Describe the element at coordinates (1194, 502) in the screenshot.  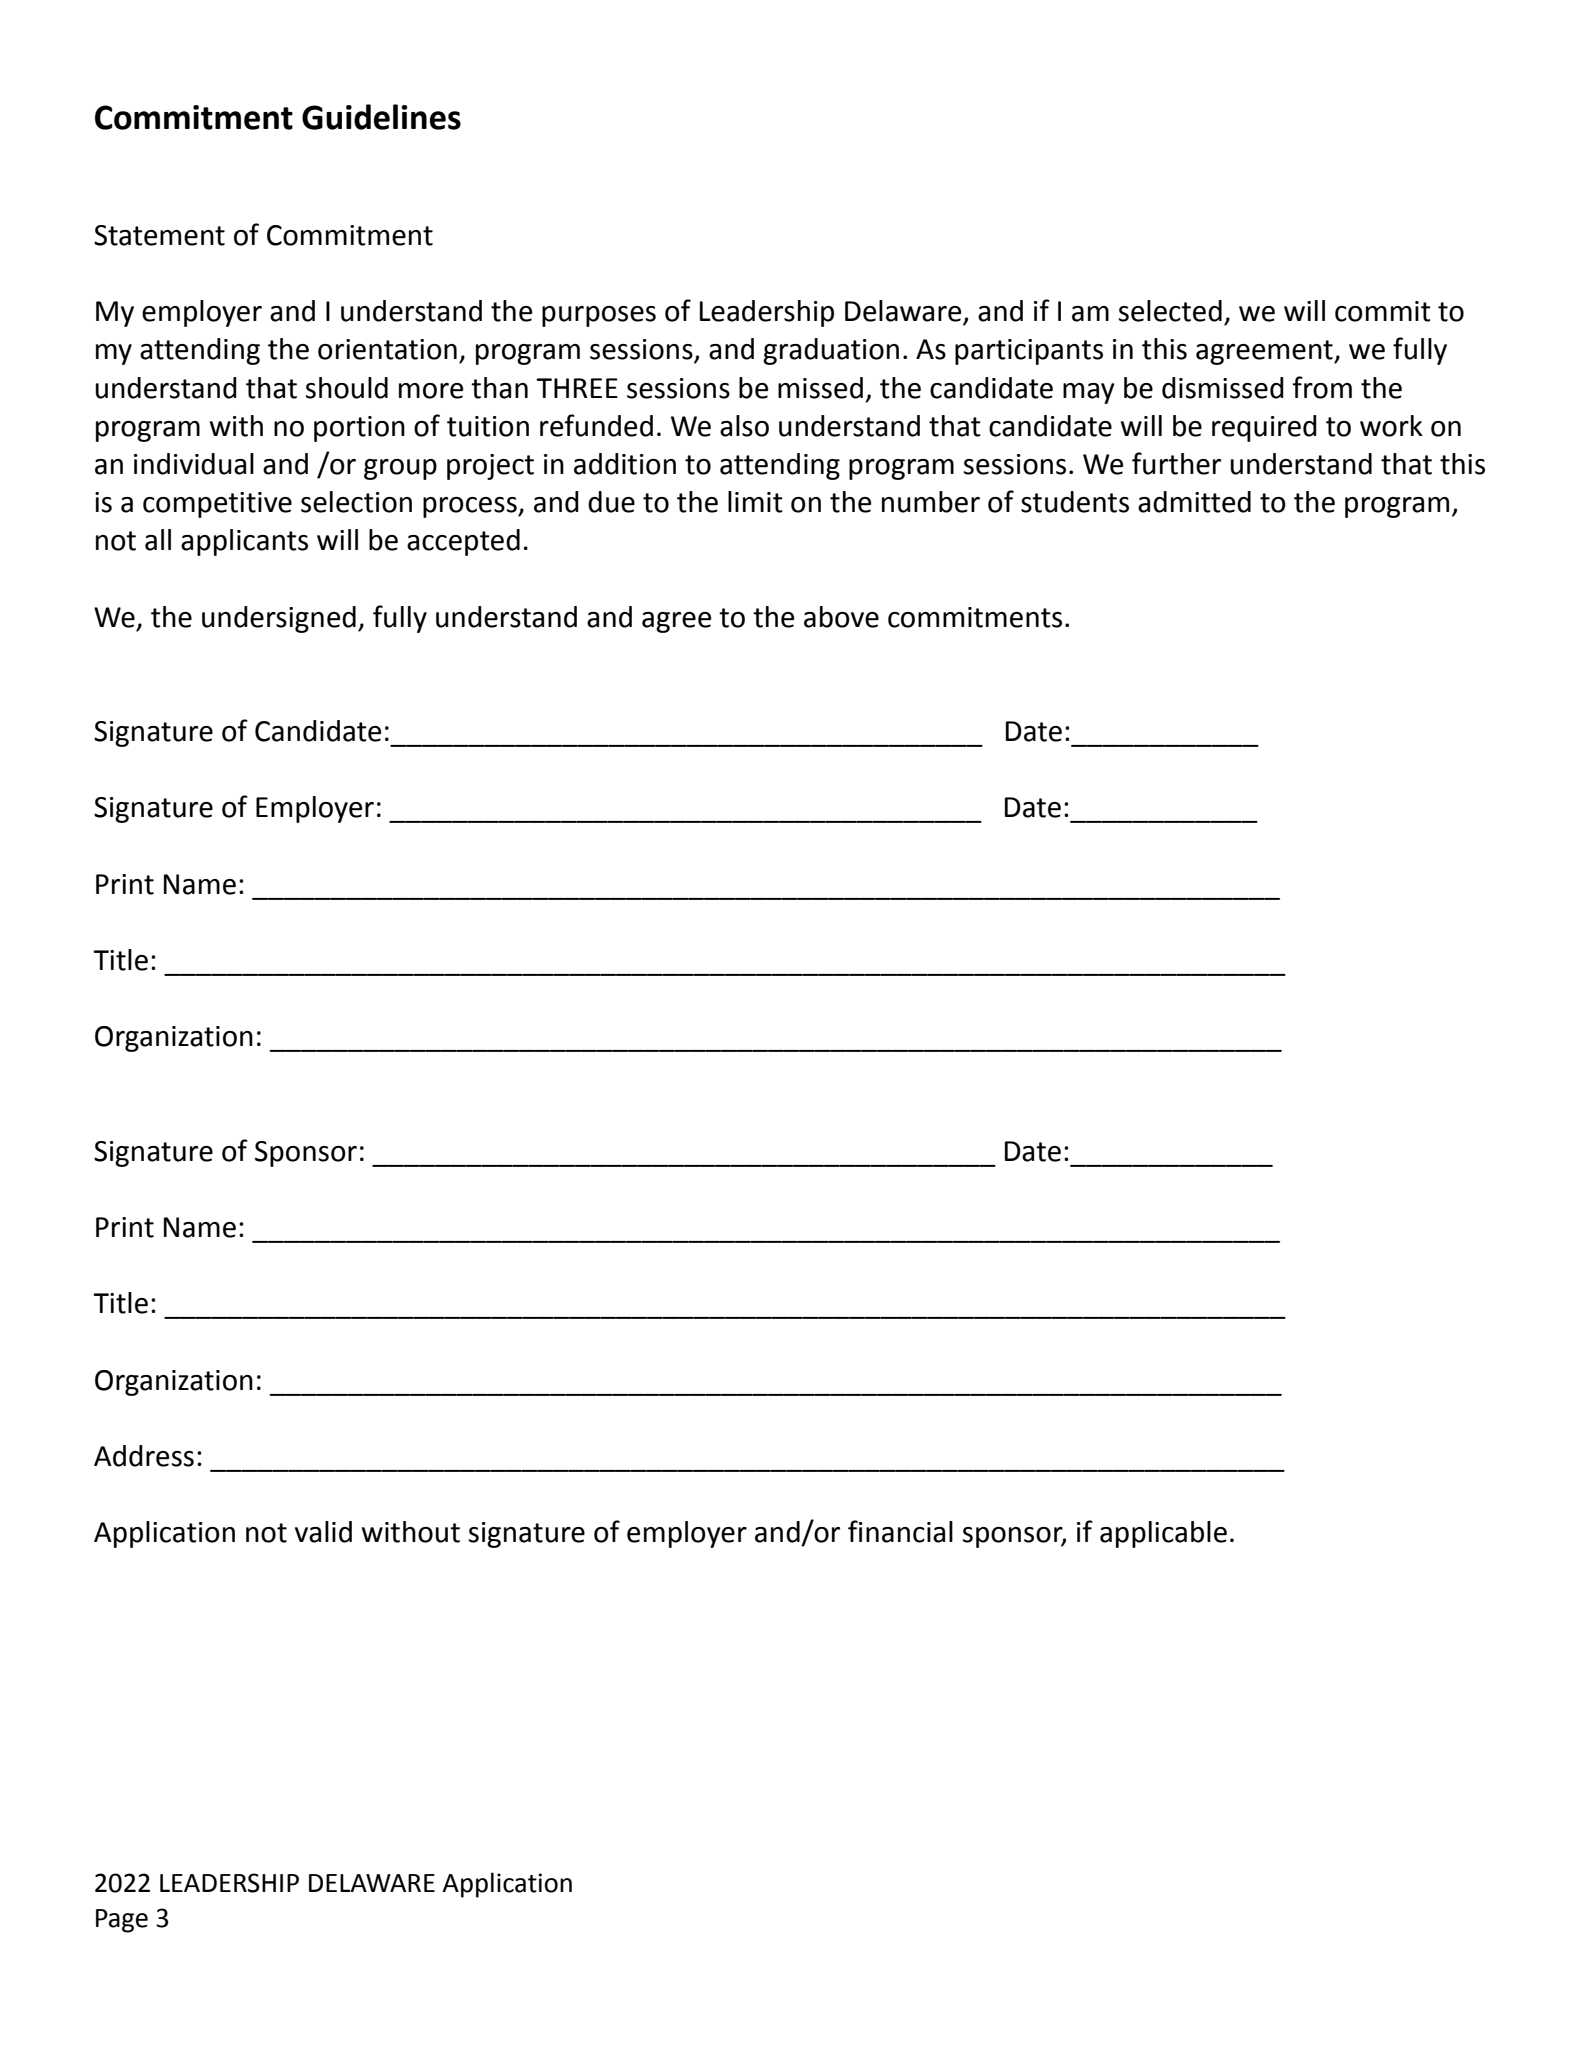
I see `admitted` at that location.
